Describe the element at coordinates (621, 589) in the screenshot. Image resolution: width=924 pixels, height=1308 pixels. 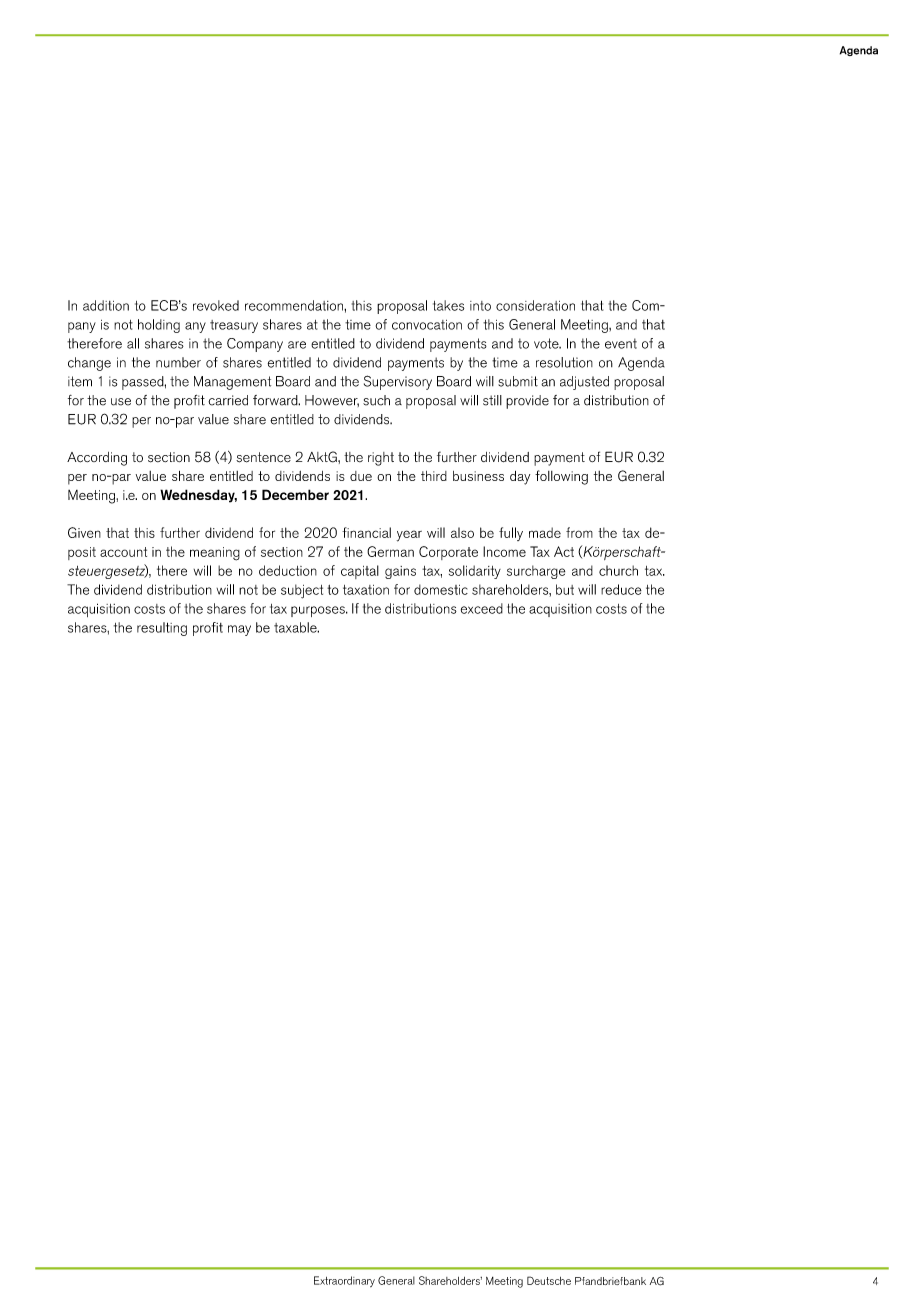
I see `reduce` at that location.
